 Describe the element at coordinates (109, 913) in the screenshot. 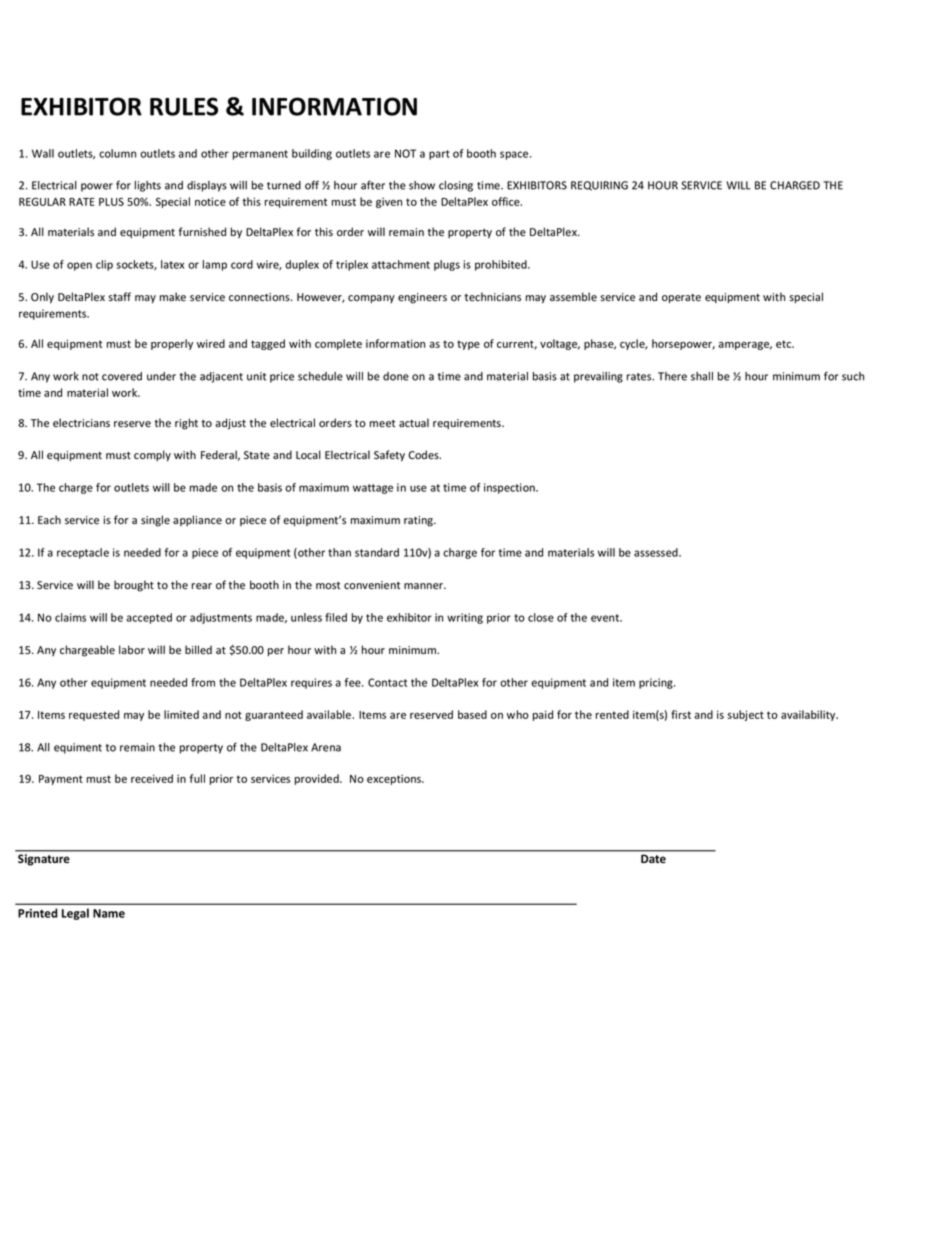

I see `Name` at that location.
